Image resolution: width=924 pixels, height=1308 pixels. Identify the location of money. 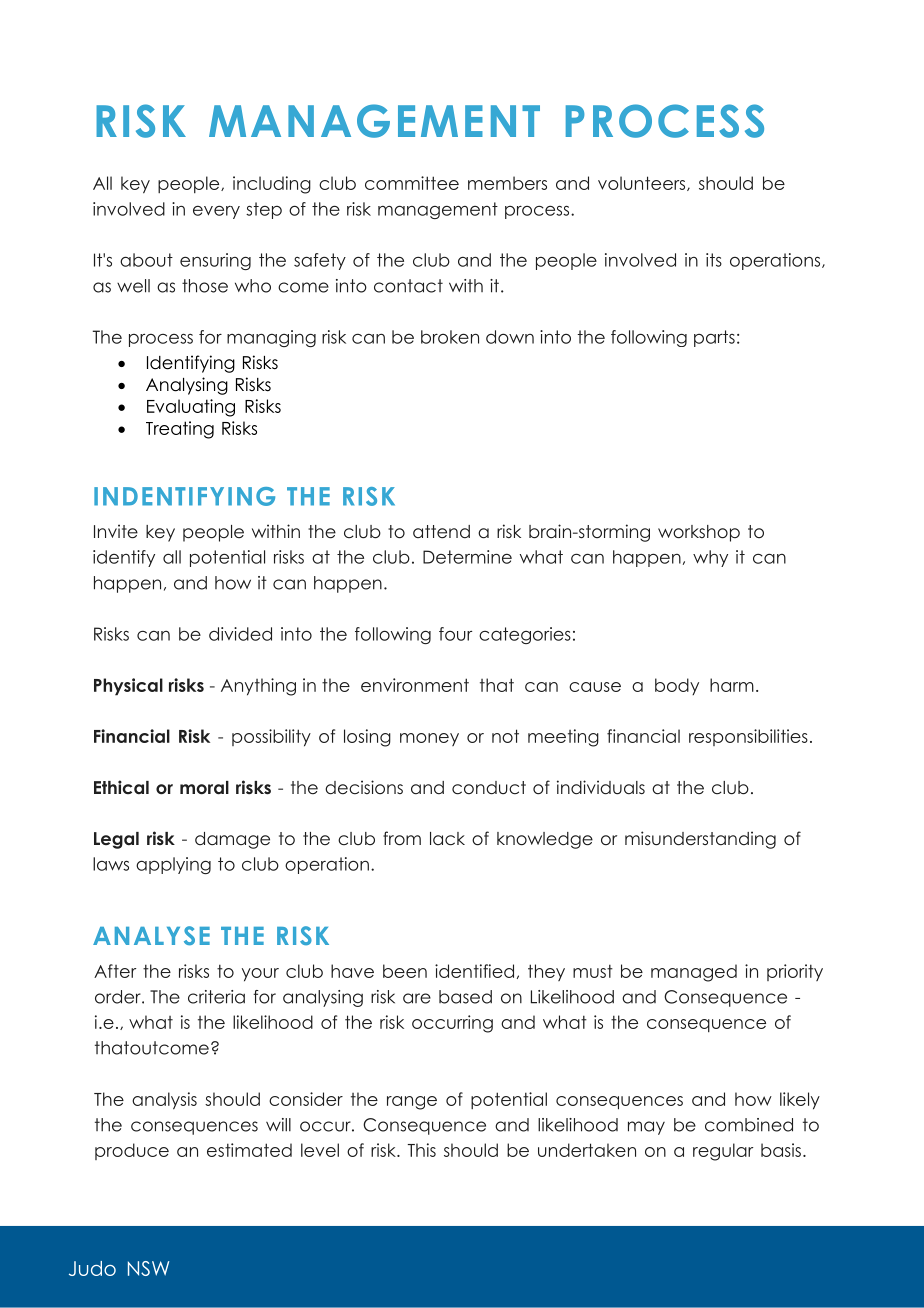
(429, 739).
